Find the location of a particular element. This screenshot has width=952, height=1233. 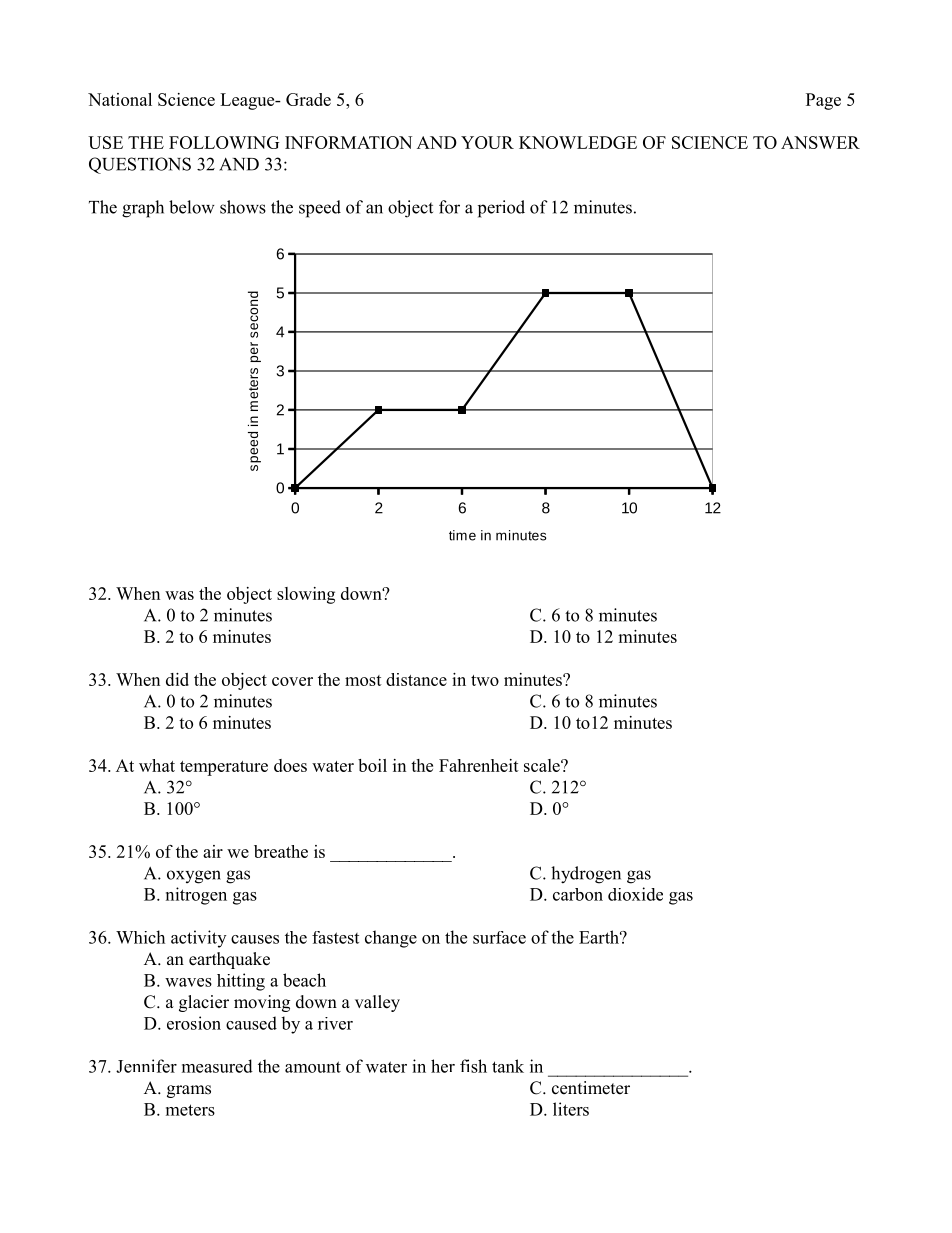

ANSWER is located at coordinates (820, 142).
